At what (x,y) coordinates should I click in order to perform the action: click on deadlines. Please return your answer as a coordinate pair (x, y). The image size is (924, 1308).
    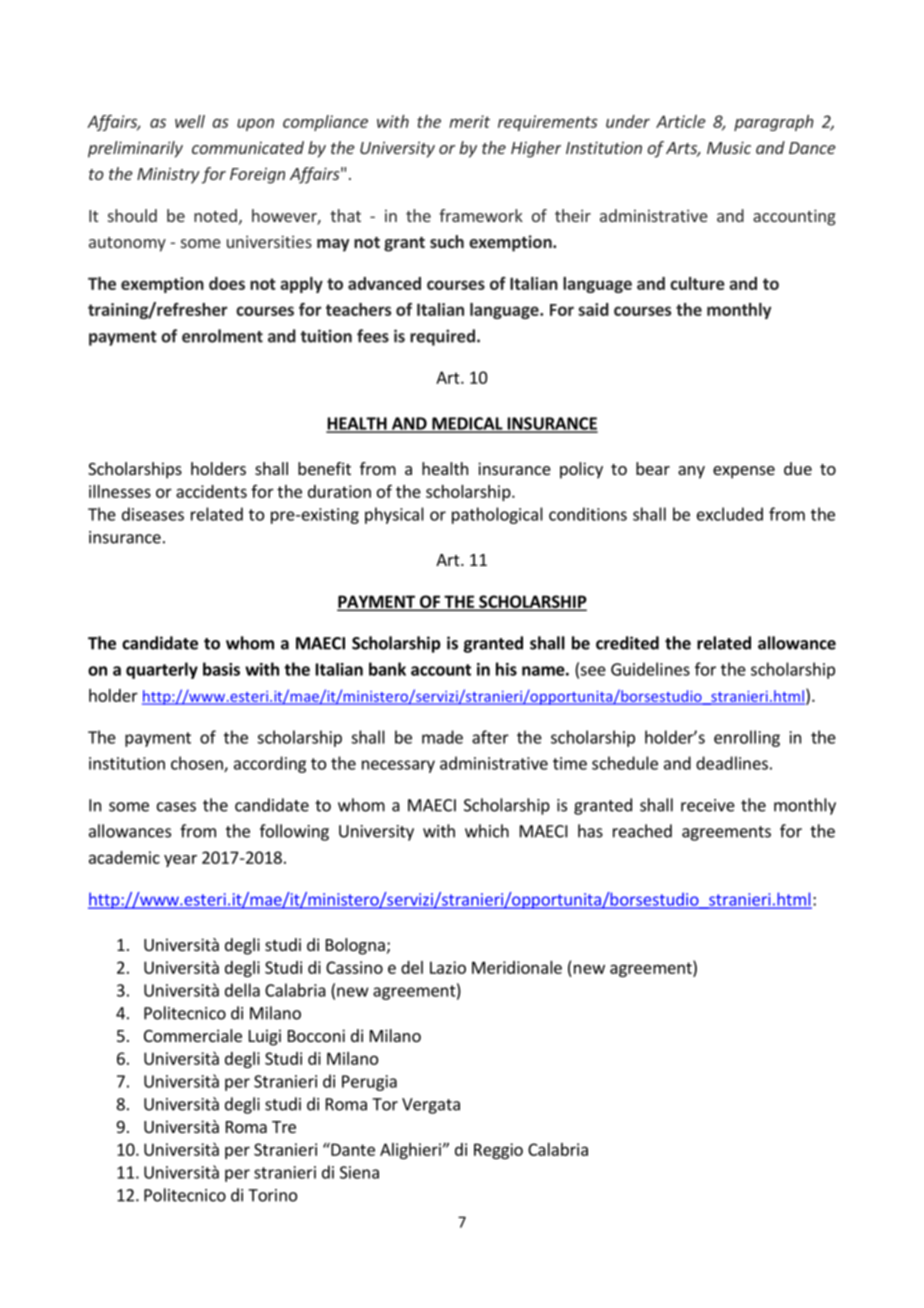
    Looking at the image, I should click on (732, 763).
